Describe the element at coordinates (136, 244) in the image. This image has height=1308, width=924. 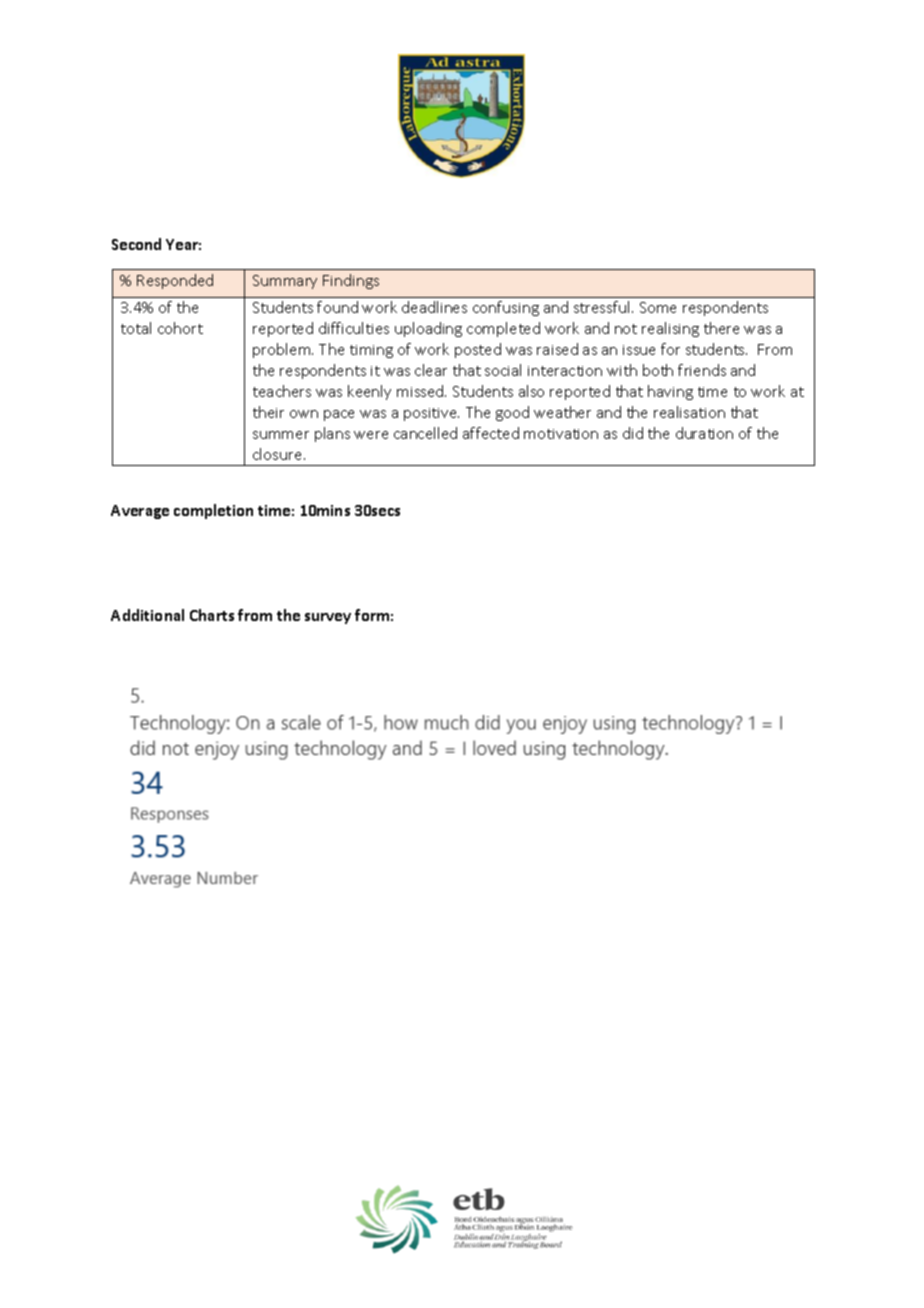
I see `Second` at that location.
